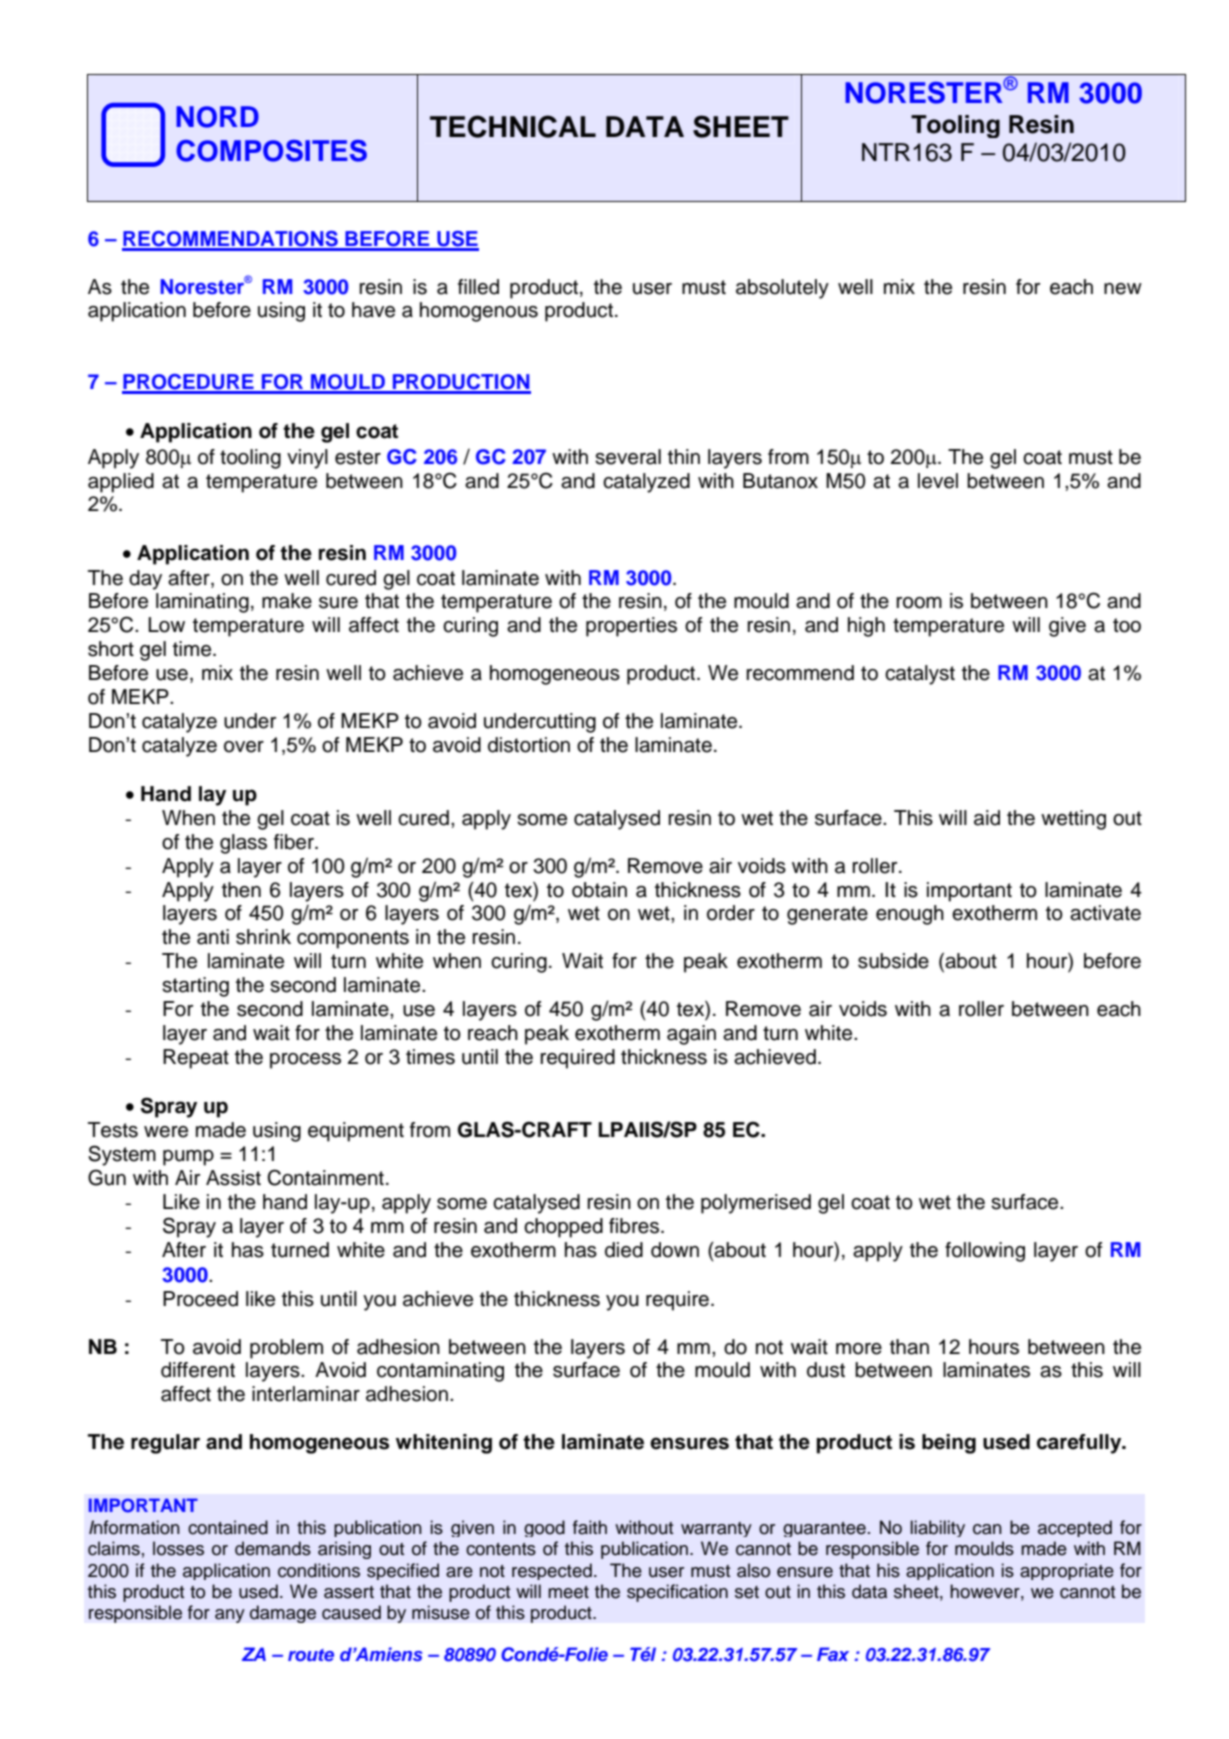  What do you see at coordinates (230, 1616) in the page?
I see `any` at bounding box center [230, 1616].
